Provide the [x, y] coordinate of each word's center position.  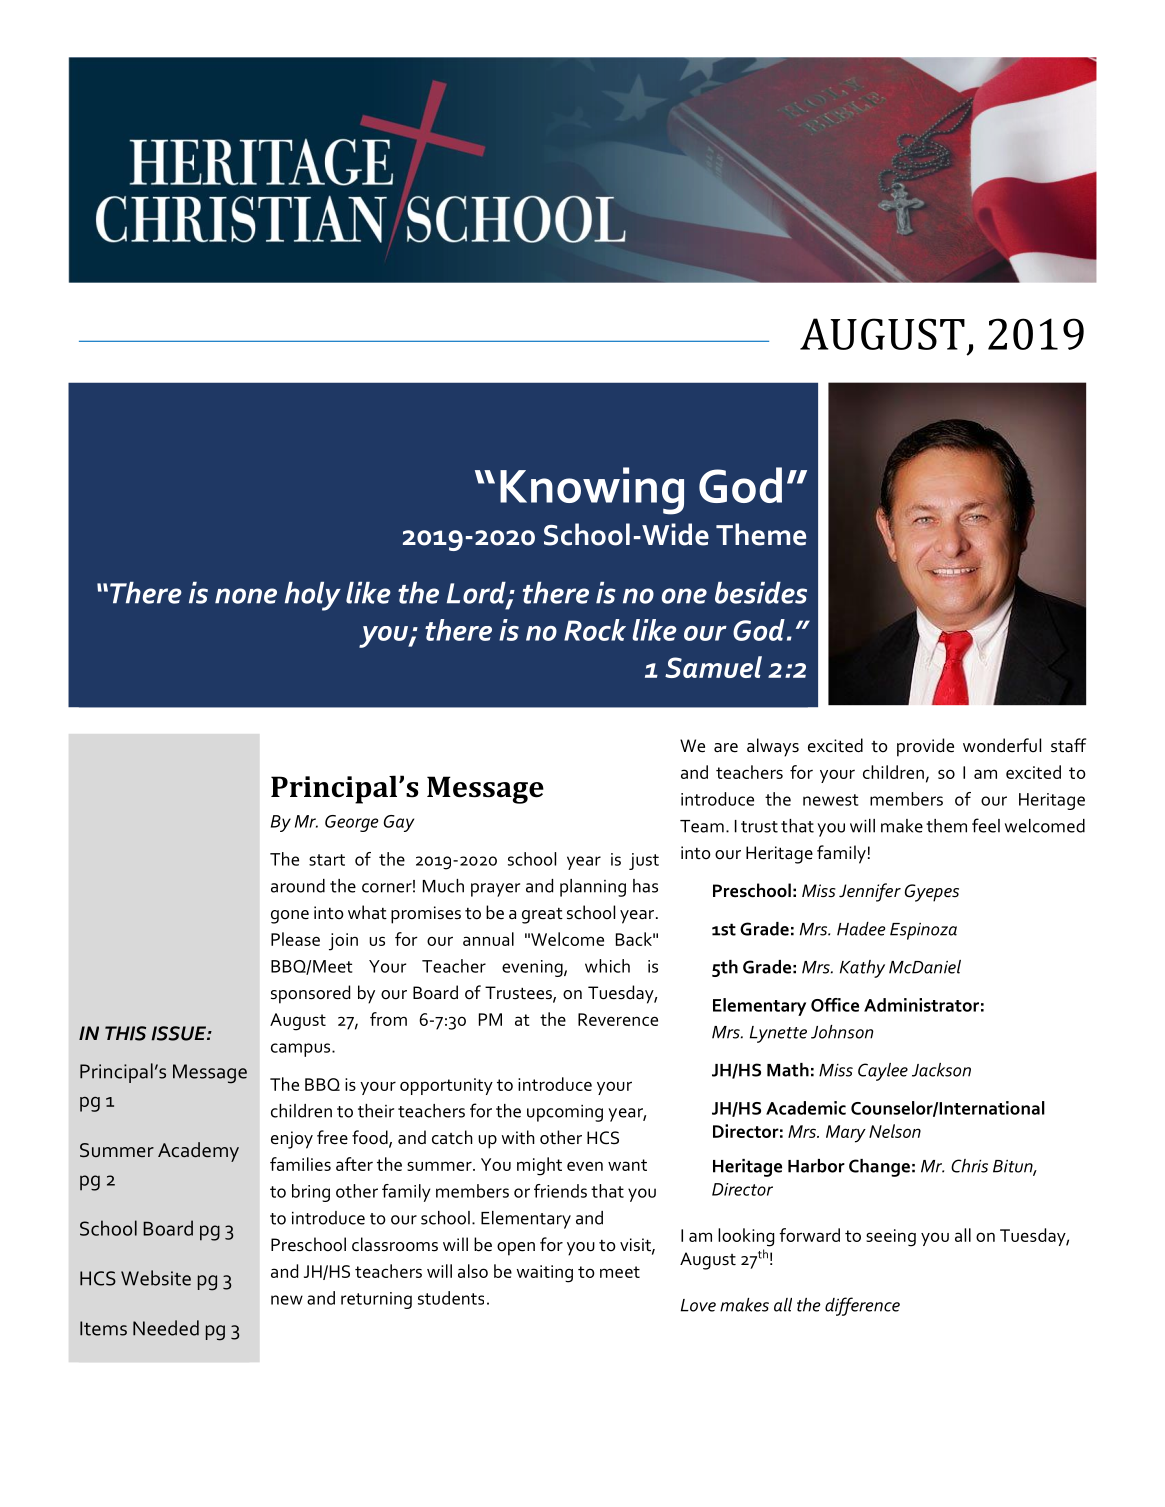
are [726, 748]
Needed [166, 1328]
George [352, 823]
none [246, 596]
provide [925, 747]
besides [761, 593]
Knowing [592, 491]
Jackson [941, 1070]
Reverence [618, 1019]
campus [302, 1050]
